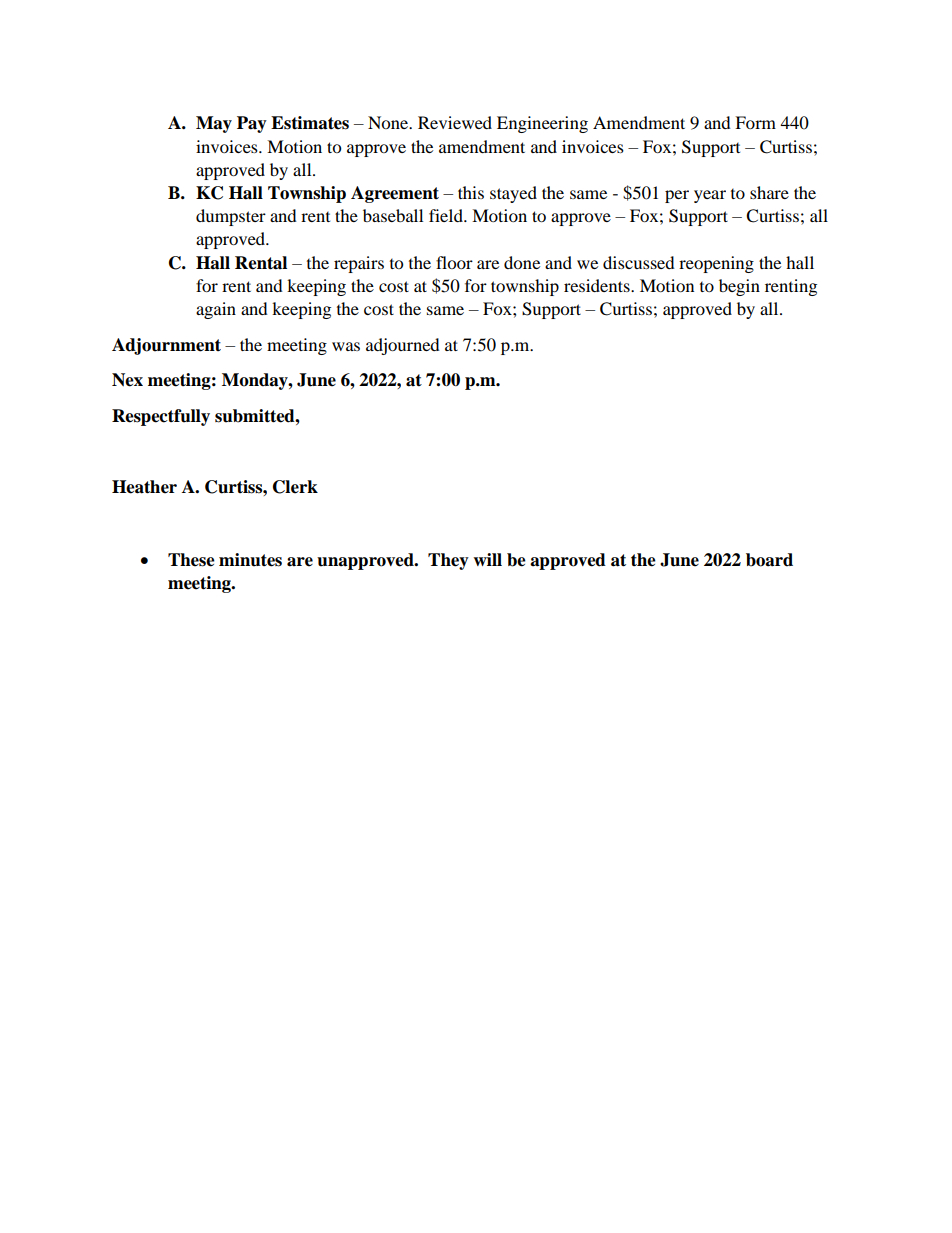 This screenshot has height=1233, width=952. What do you see at coordinates (455, 122) in the screenshot?
I see `Reviewed` at bounding box center [455, 122].
